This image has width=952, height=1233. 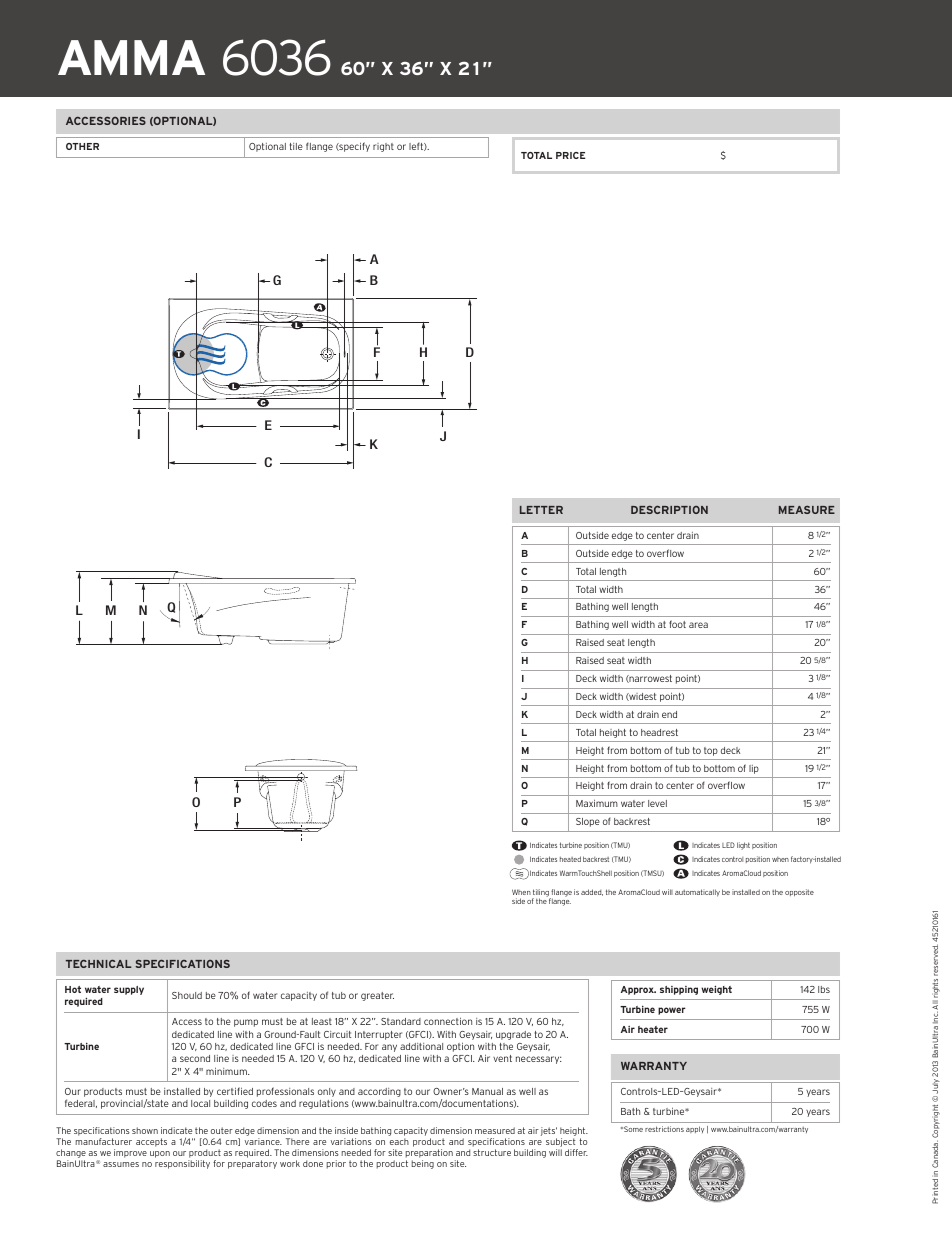 I want to click on tile, so click(x=296, y=146).
